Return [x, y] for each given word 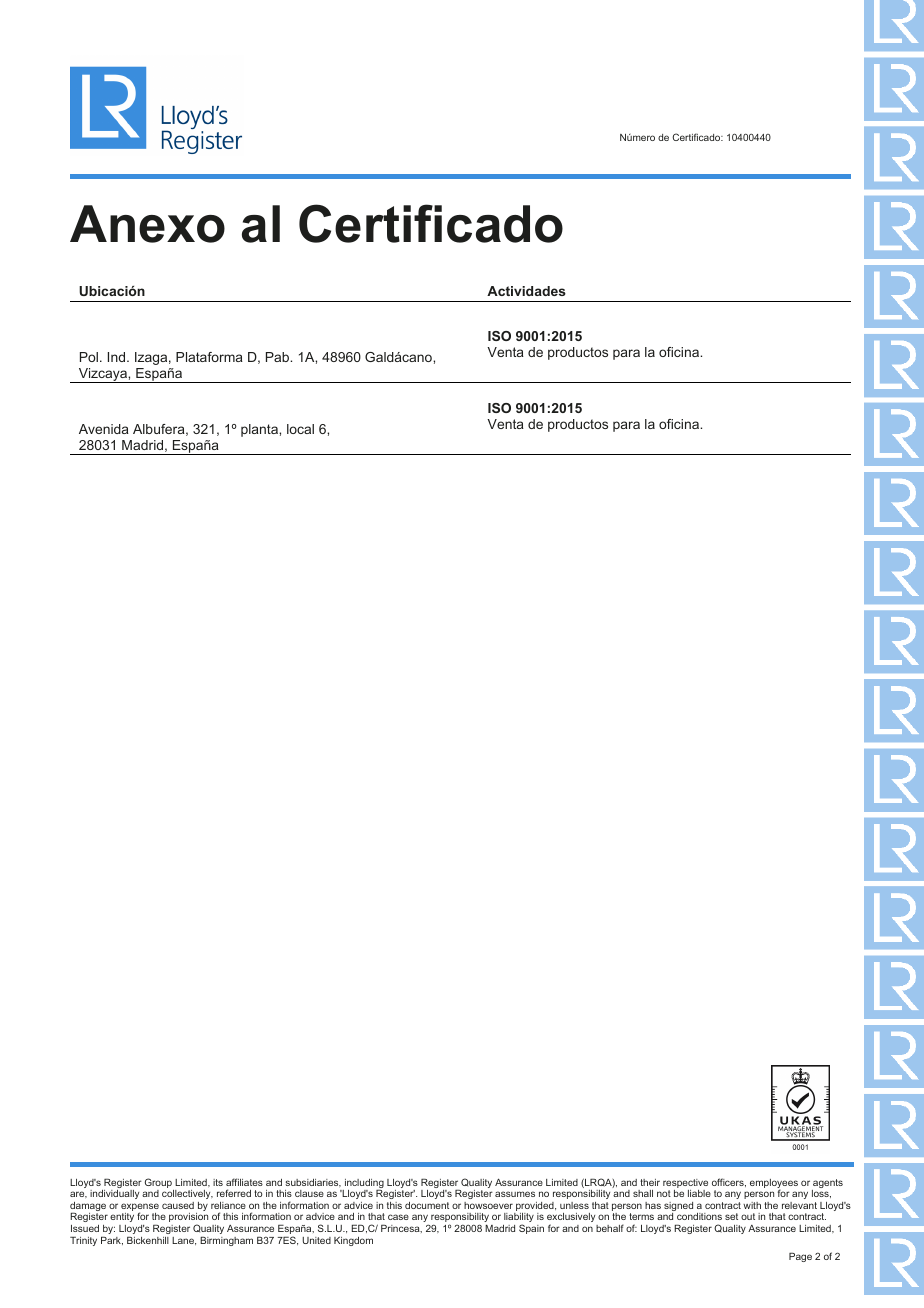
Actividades [526, 291]
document [427, 1205]
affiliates [244, 1182]
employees [774, 1185]
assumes [515, 1194]
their [650, 1182]
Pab [279, 357]
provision [188, 1219]
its [218, 1182]
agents [827, 1185]
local [300, 429]
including [363, 1185]
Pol [89, 357]
